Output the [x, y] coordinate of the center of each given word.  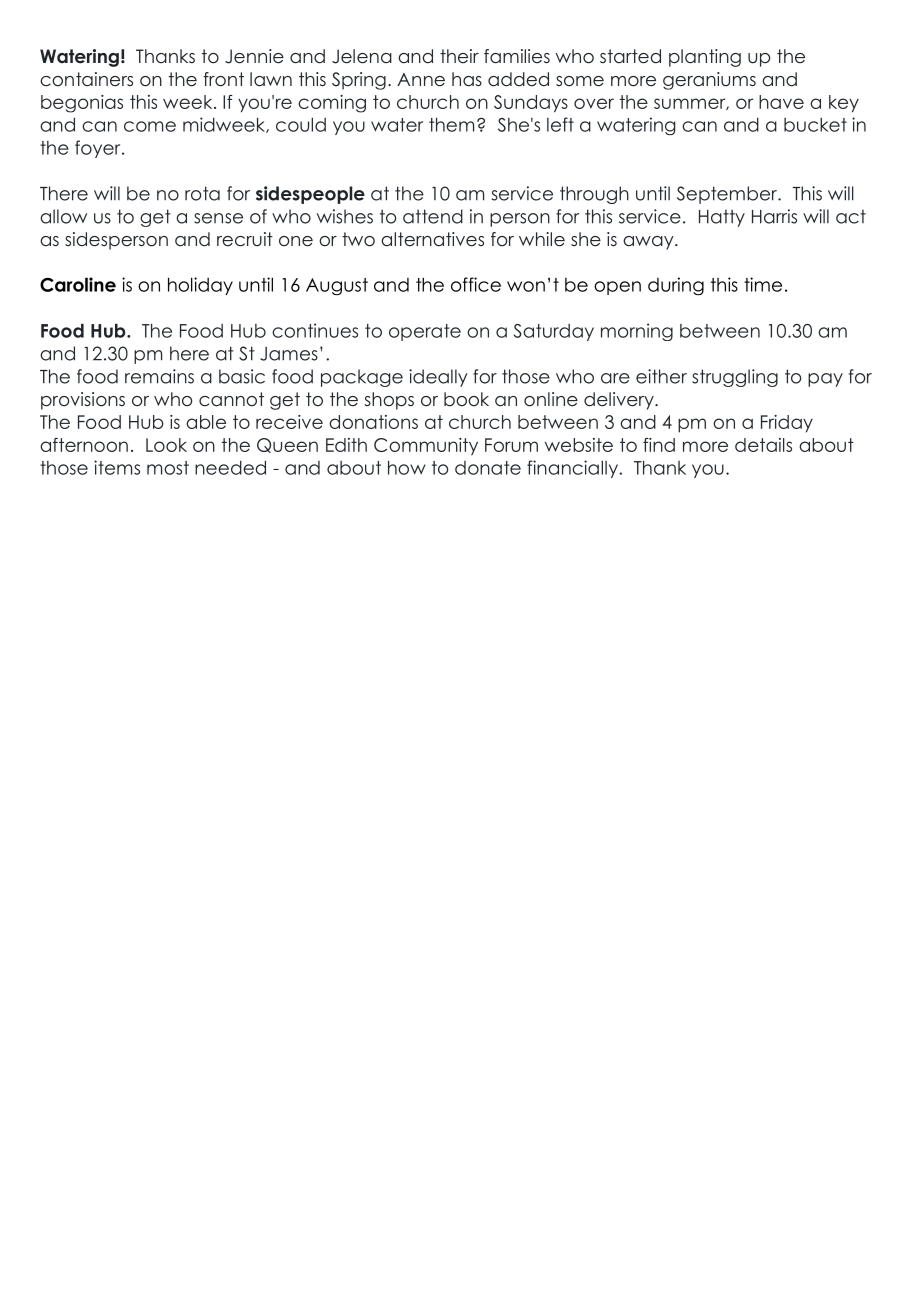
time [763, 284]
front [223, 79]
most [168, 468]
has [467, 79]
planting [705, 58]
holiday [200, 286]
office [476, 284]
